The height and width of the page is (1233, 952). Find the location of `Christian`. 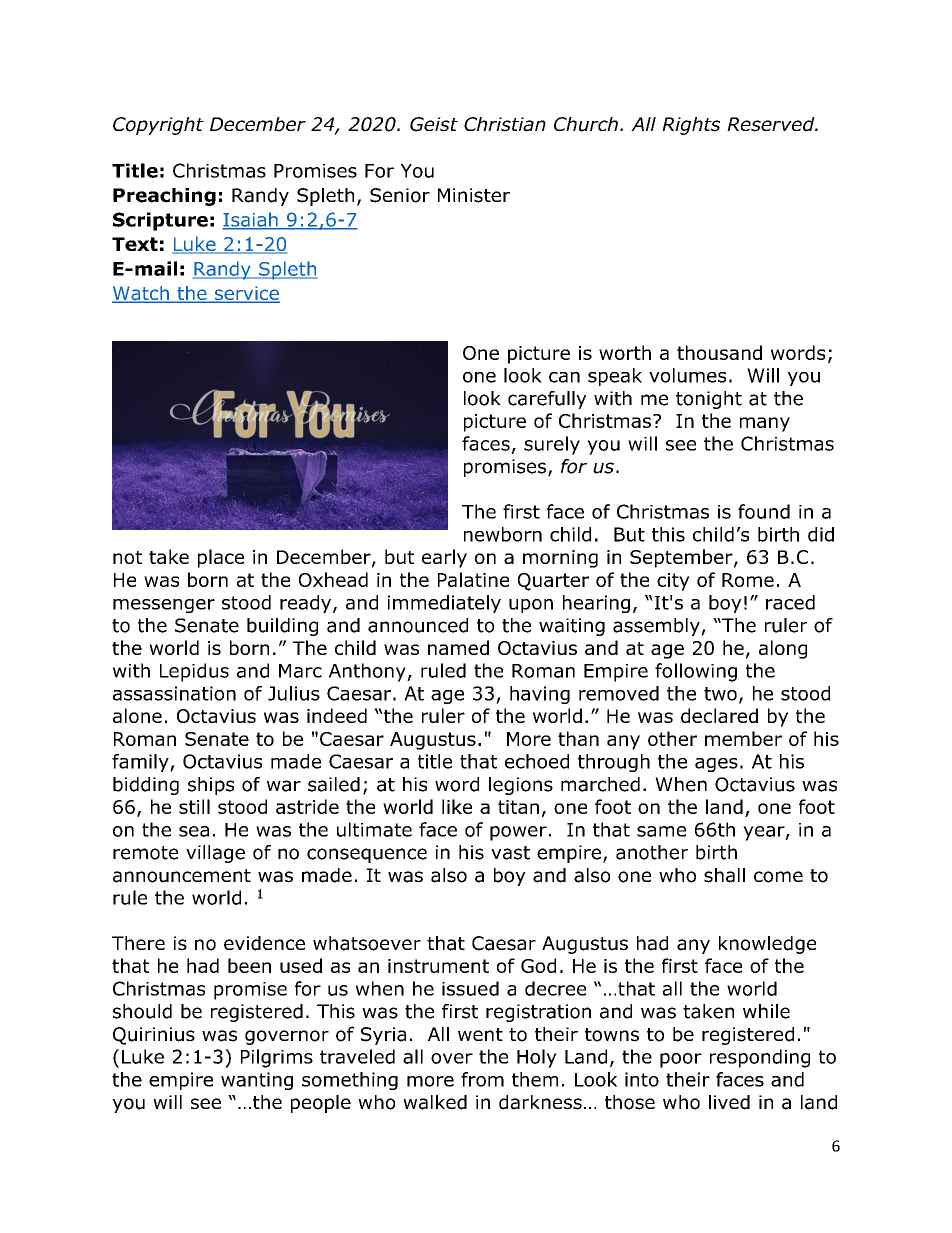

Christian is located at coordinates (505, 124).
